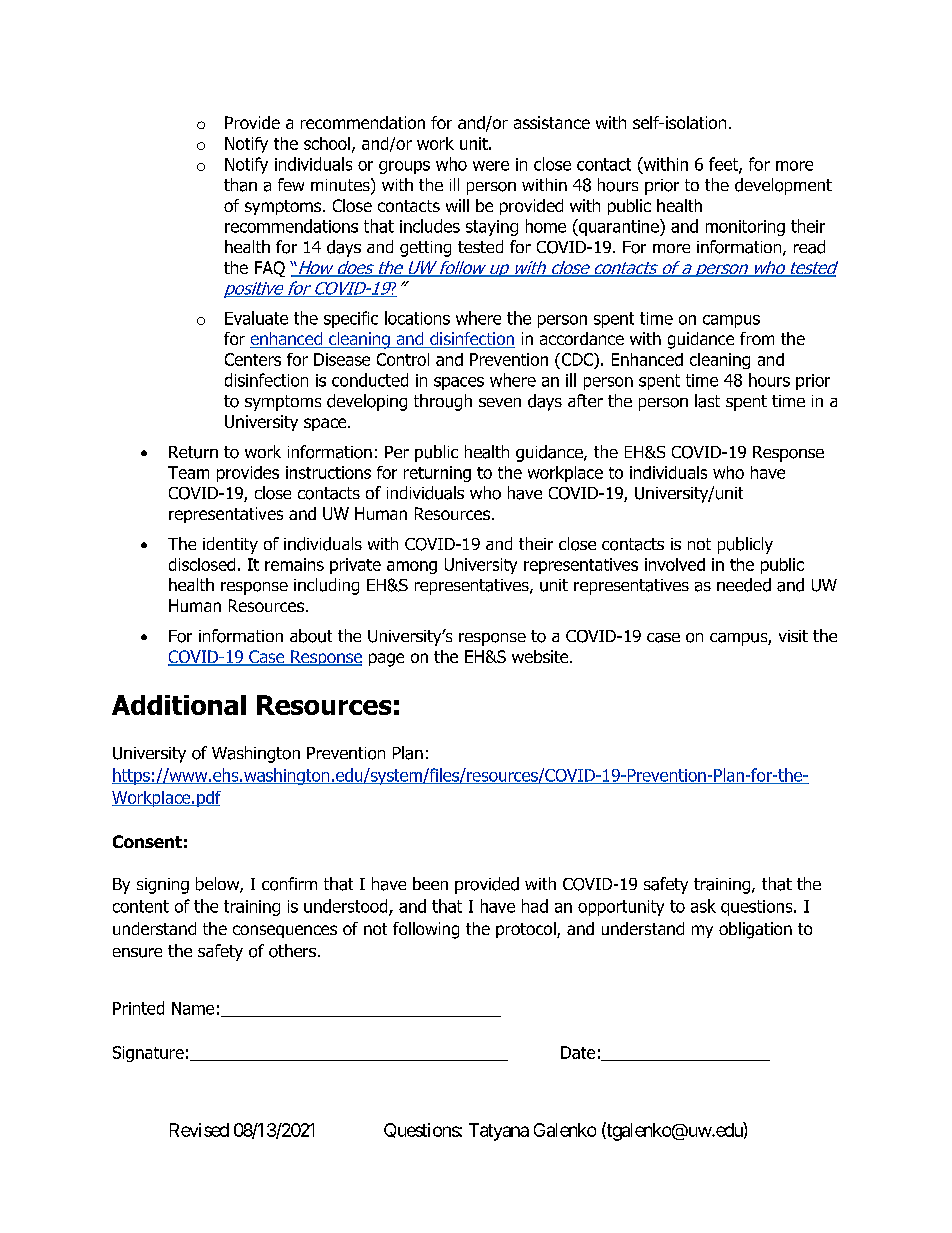  I want to click on Tatyana, so click(499, 1132).
